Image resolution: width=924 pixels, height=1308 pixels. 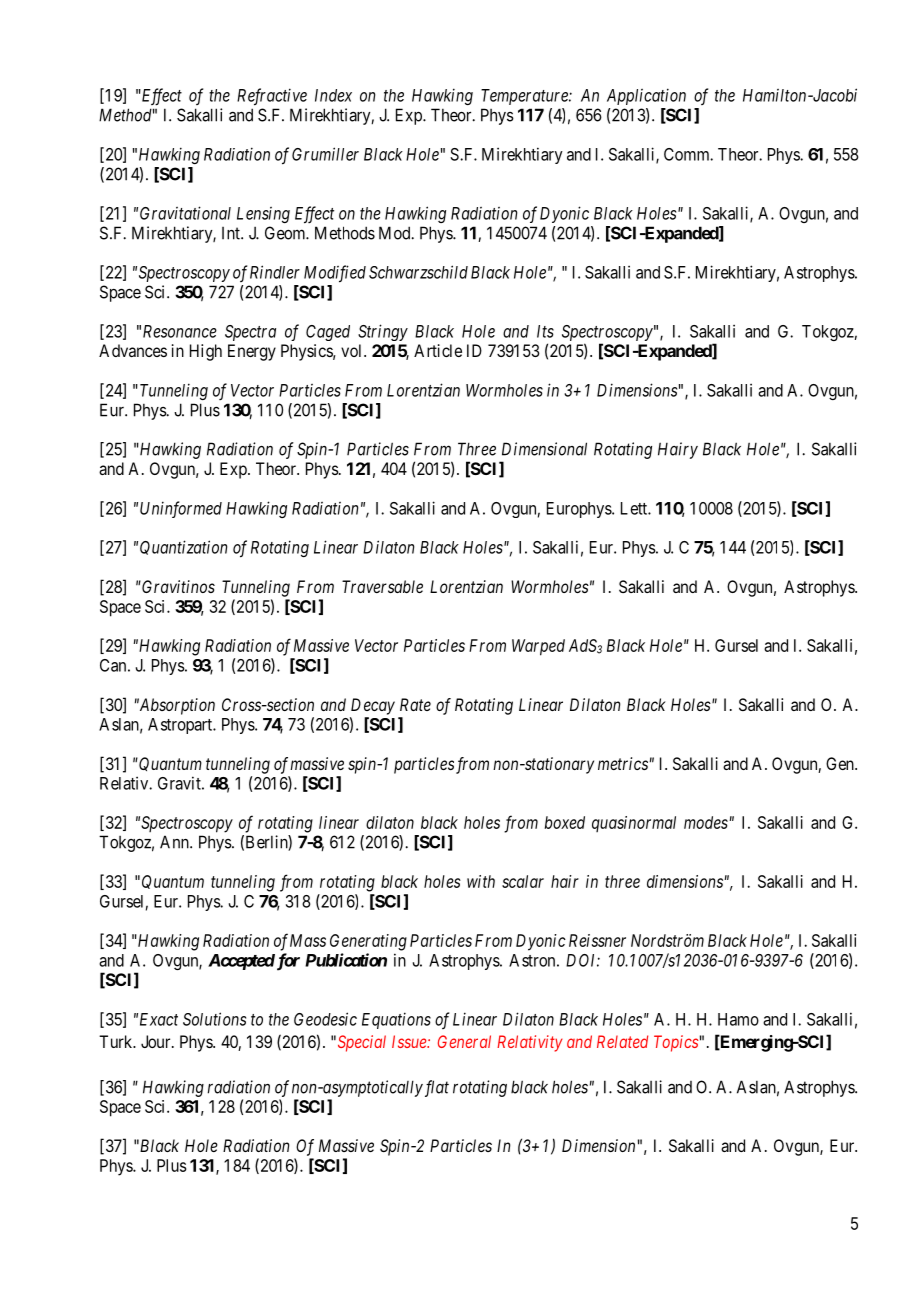 What do you see at coordinates (415, 704) in the document?
I see `Rate` at bounding box center [415, 704].
